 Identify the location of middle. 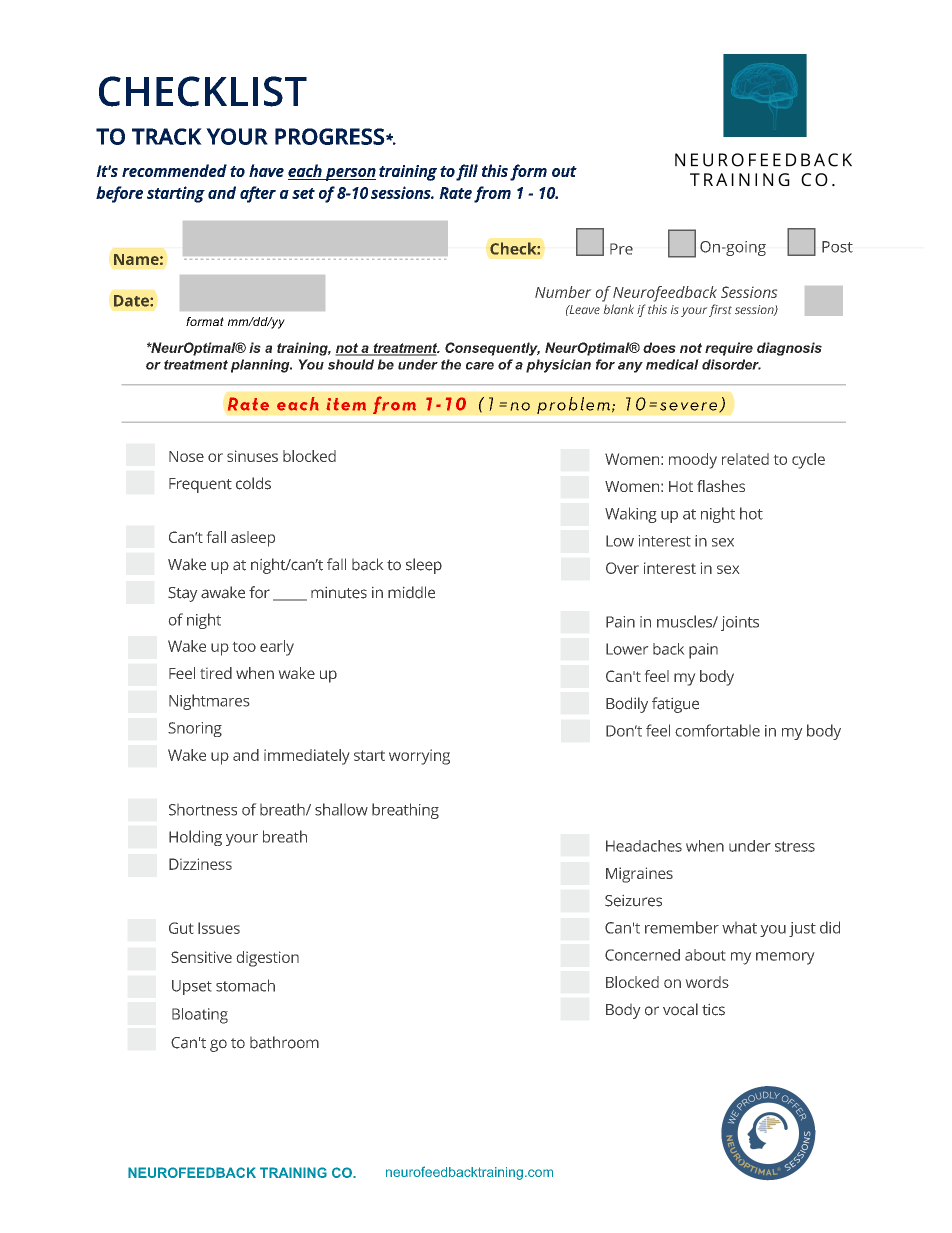
(411, 592).
